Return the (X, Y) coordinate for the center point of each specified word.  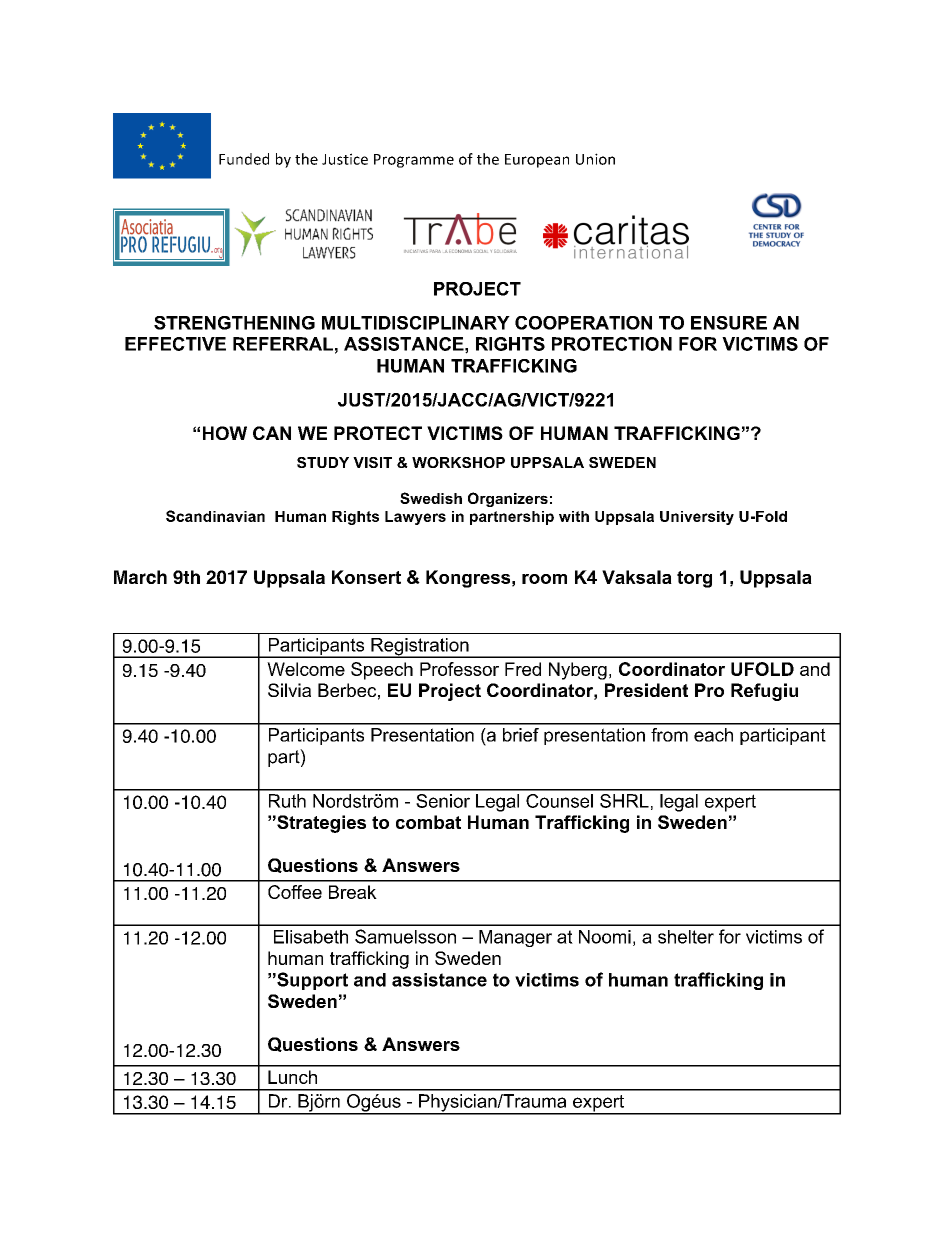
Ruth (287, 801)
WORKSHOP (458, 462)
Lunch (292, 1077)
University (697, 518)
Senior (443, 801)
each (713, 735)
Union (595, 159)
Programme (414, 161)
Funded (244, 159)
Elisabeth (311, 937)
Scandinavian (215, 516)
